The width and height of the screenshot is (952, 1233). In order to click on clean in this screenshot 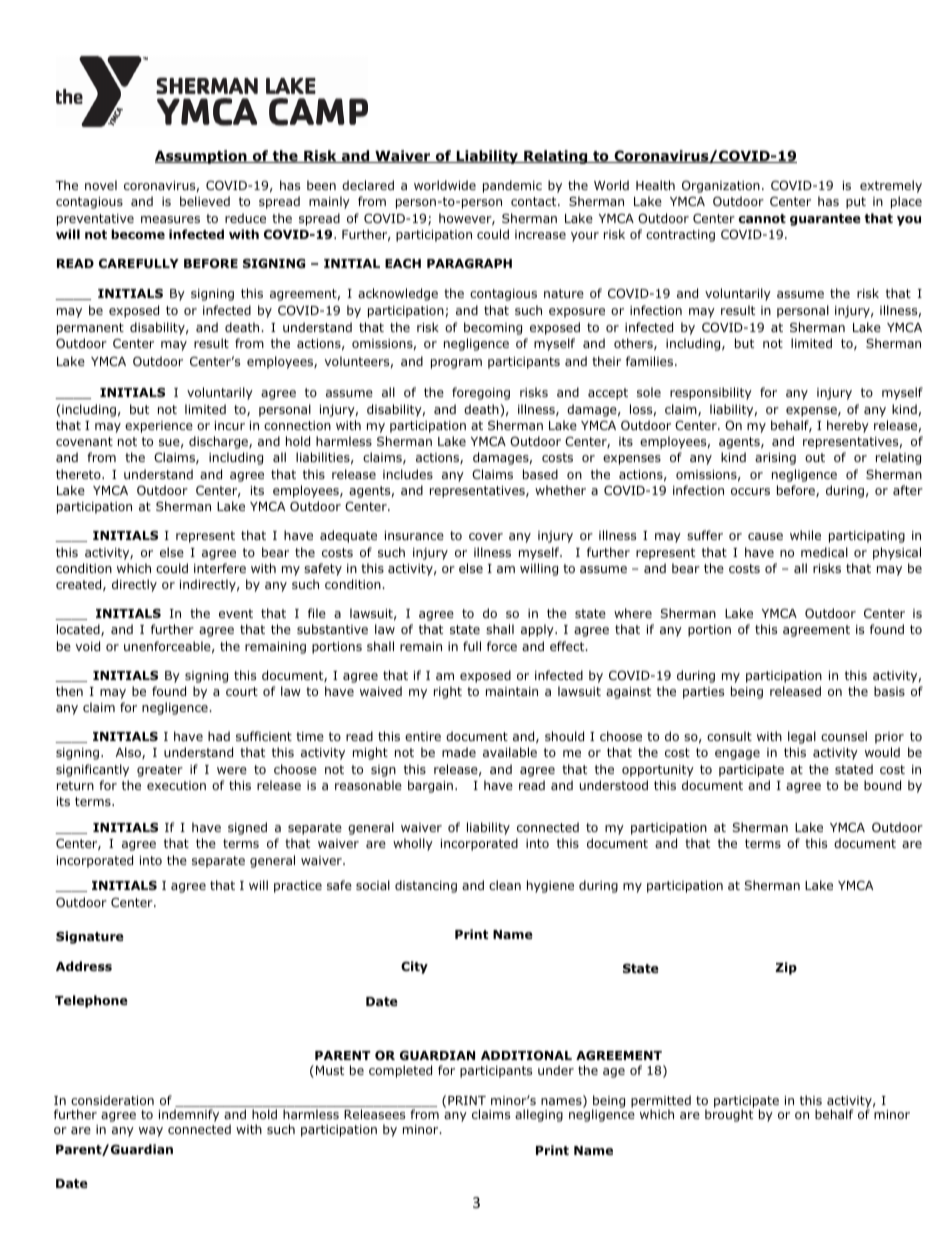, I will do `click(505, 885)`.
